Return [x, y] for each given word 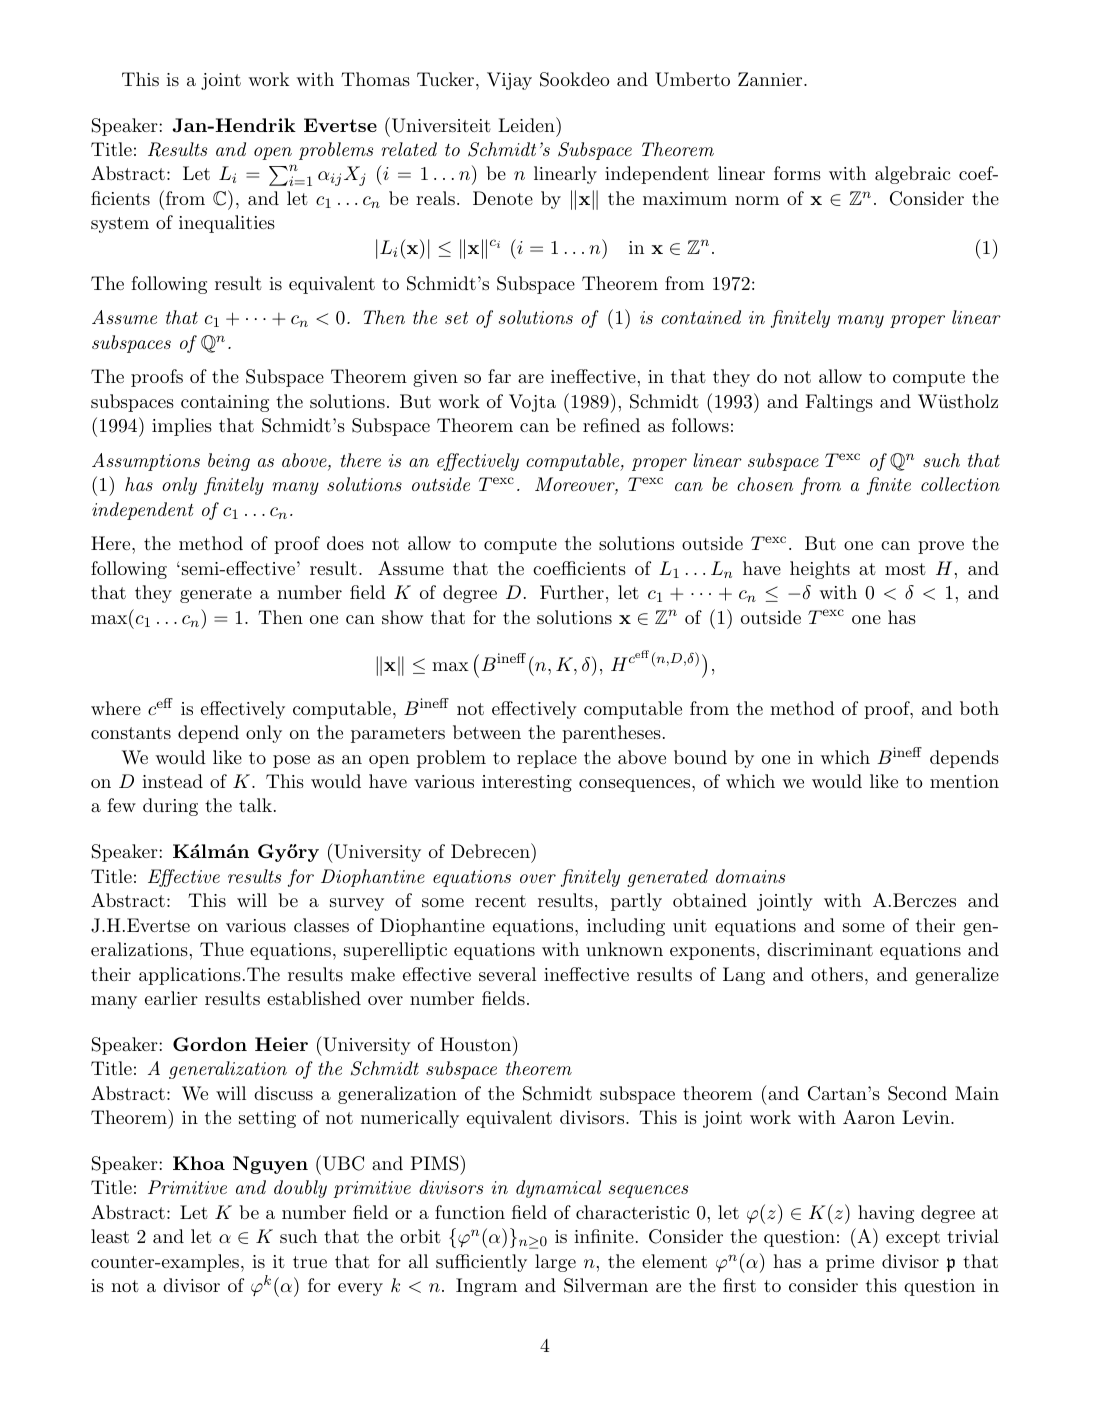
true [310, 1262]
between [487, 732]
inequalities [227, 224]
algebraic [912, 175]
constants [131, 733]
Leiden [527, 124]
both [979, 708]
